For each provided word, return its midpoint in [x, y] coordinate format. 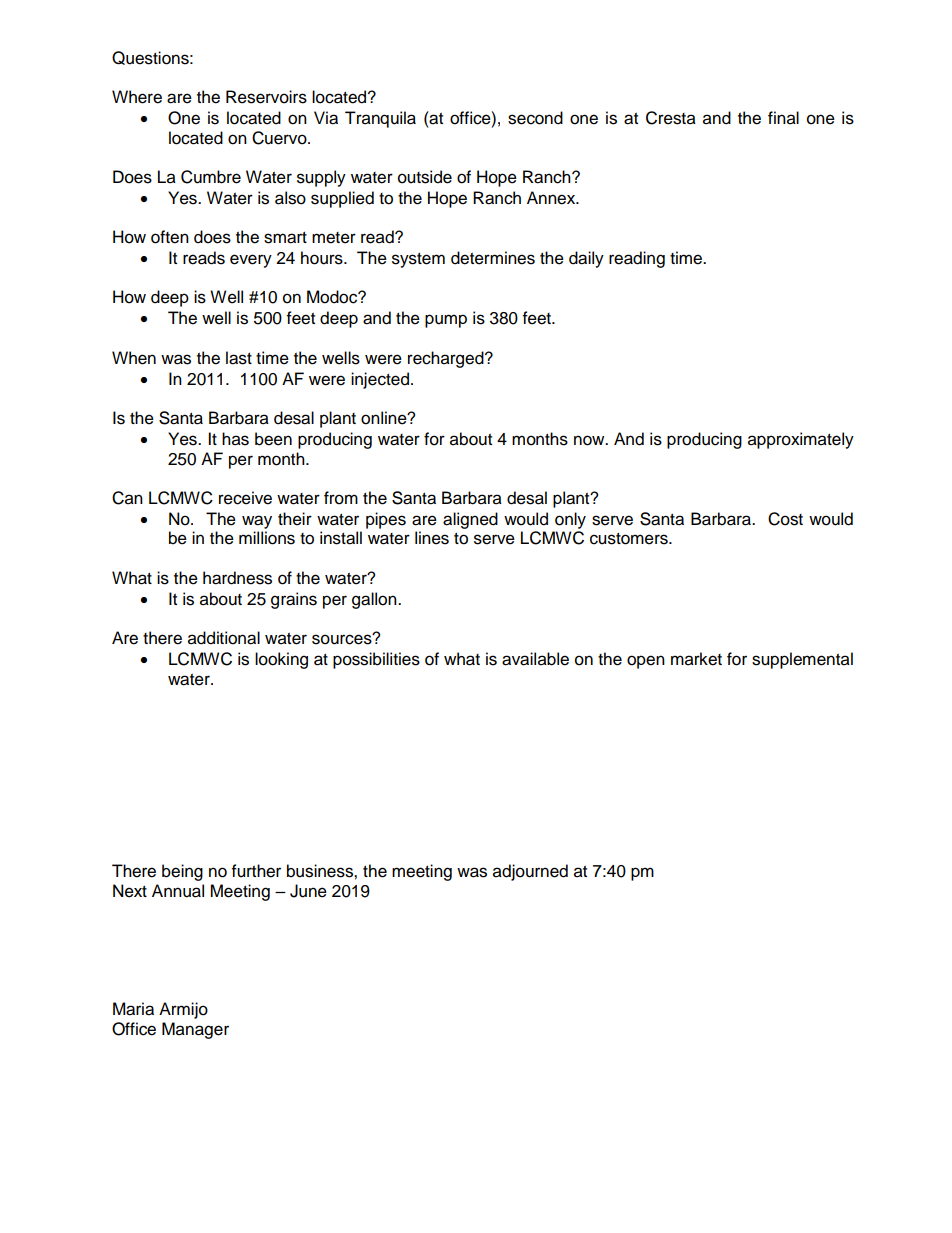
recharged [447, 359]
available [535, 659]
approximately [801, 440]
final [783, 118]
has [235, 439]
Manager [195, 1030]
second [535, 118]
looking [281, 660]
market [696, 659]
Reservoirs [266, 97]
